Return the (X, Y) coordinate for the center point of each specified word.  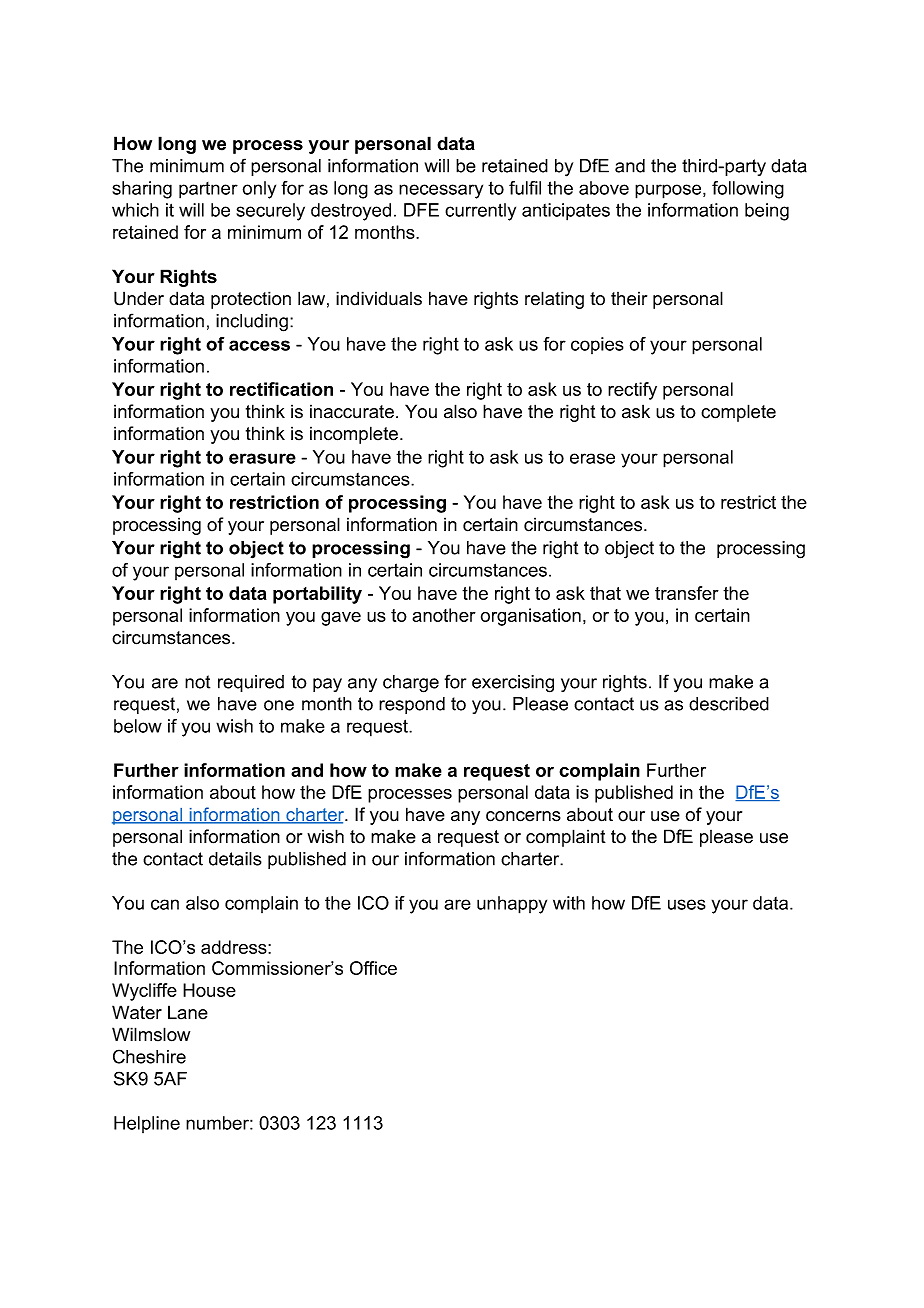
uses (687, 904)
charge (411, 684)
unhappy (512, 905)
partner (208, 190)
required (251, 683)
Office (373, 968)
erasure (262, 458)
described (729, 704)
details (235, 859)
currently (480, 212)
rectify (632, 391)
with (569, 903)
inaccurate (352, 411)
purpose (668, 191)
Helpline (147, 1124)
